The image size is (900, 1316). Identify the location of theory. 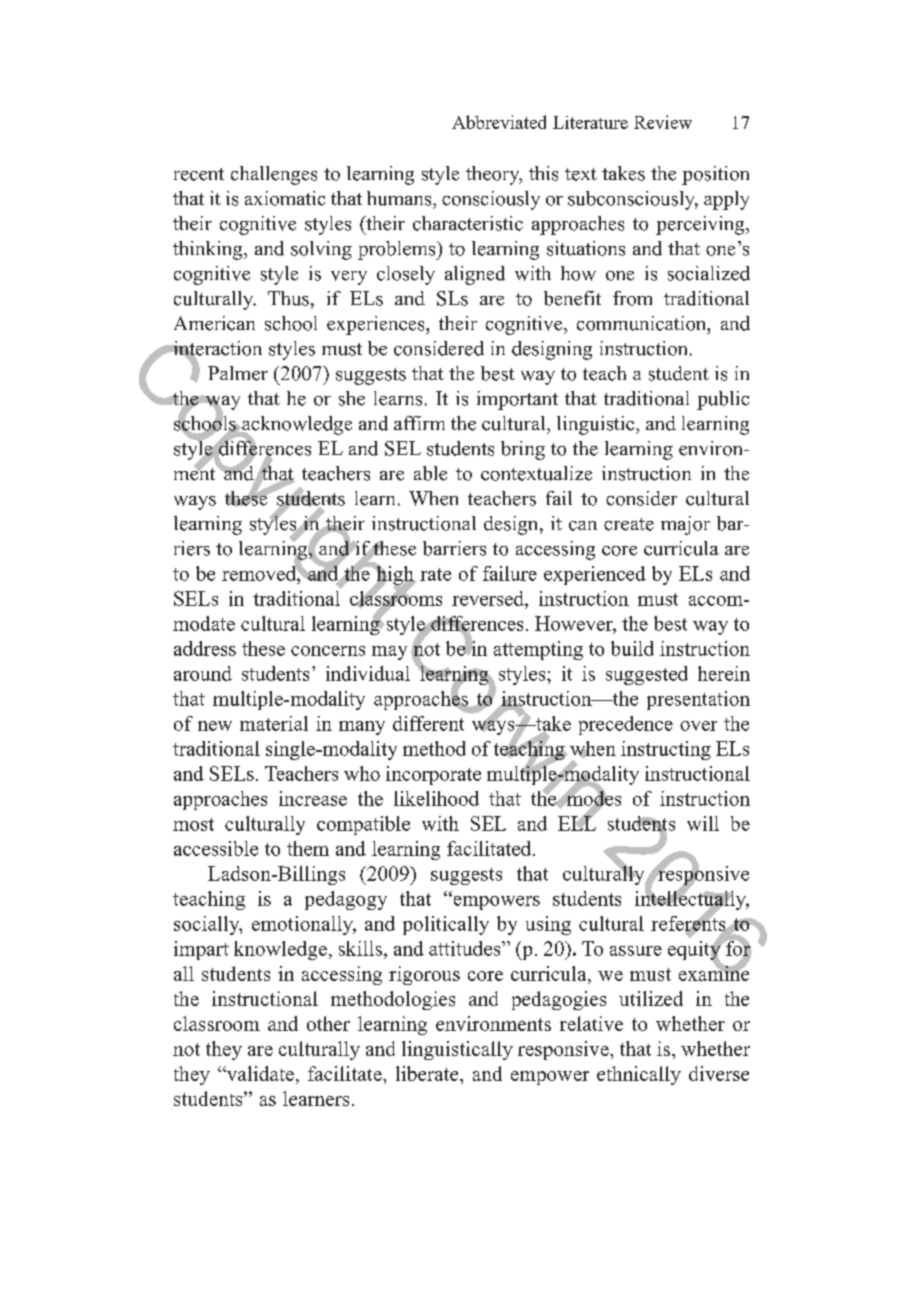
(494, 175).
